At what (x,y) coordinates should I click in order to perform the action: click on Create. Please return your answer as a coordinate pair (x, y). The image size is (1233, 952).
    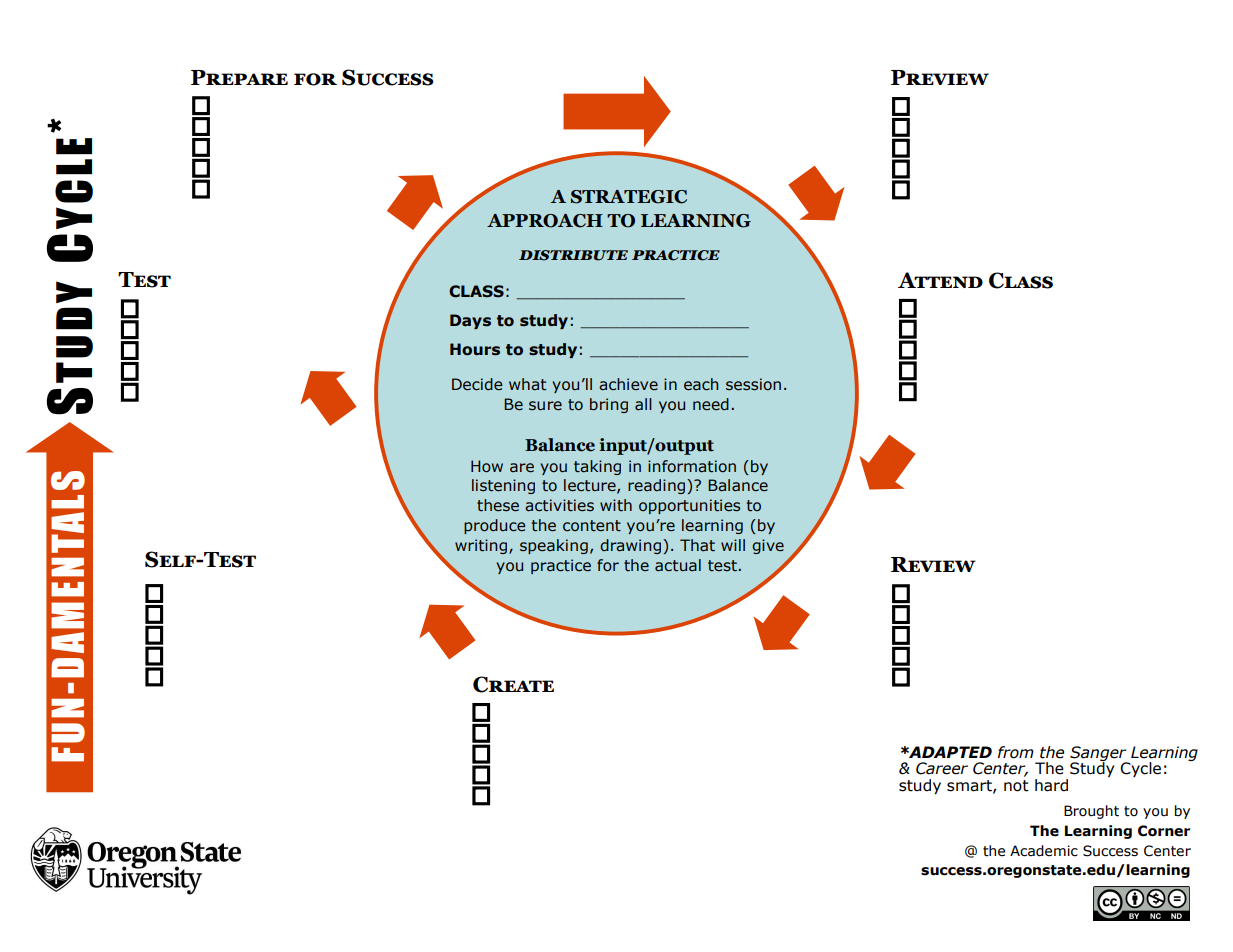
    Looking at the image, I should click on (513, 684).
